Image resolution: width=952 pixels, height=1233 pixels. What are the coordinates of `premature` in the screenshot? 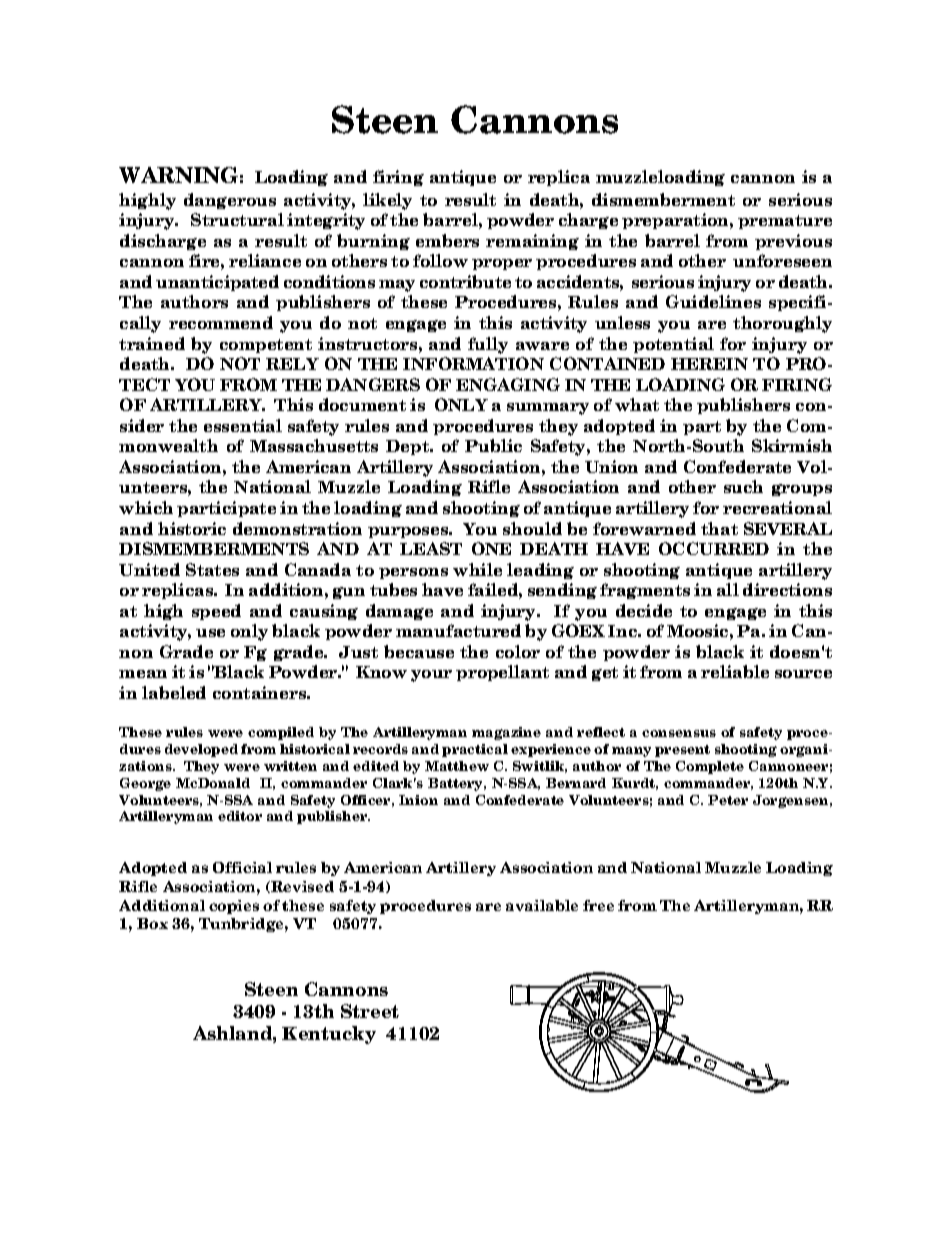 It's located at (785, 222).
